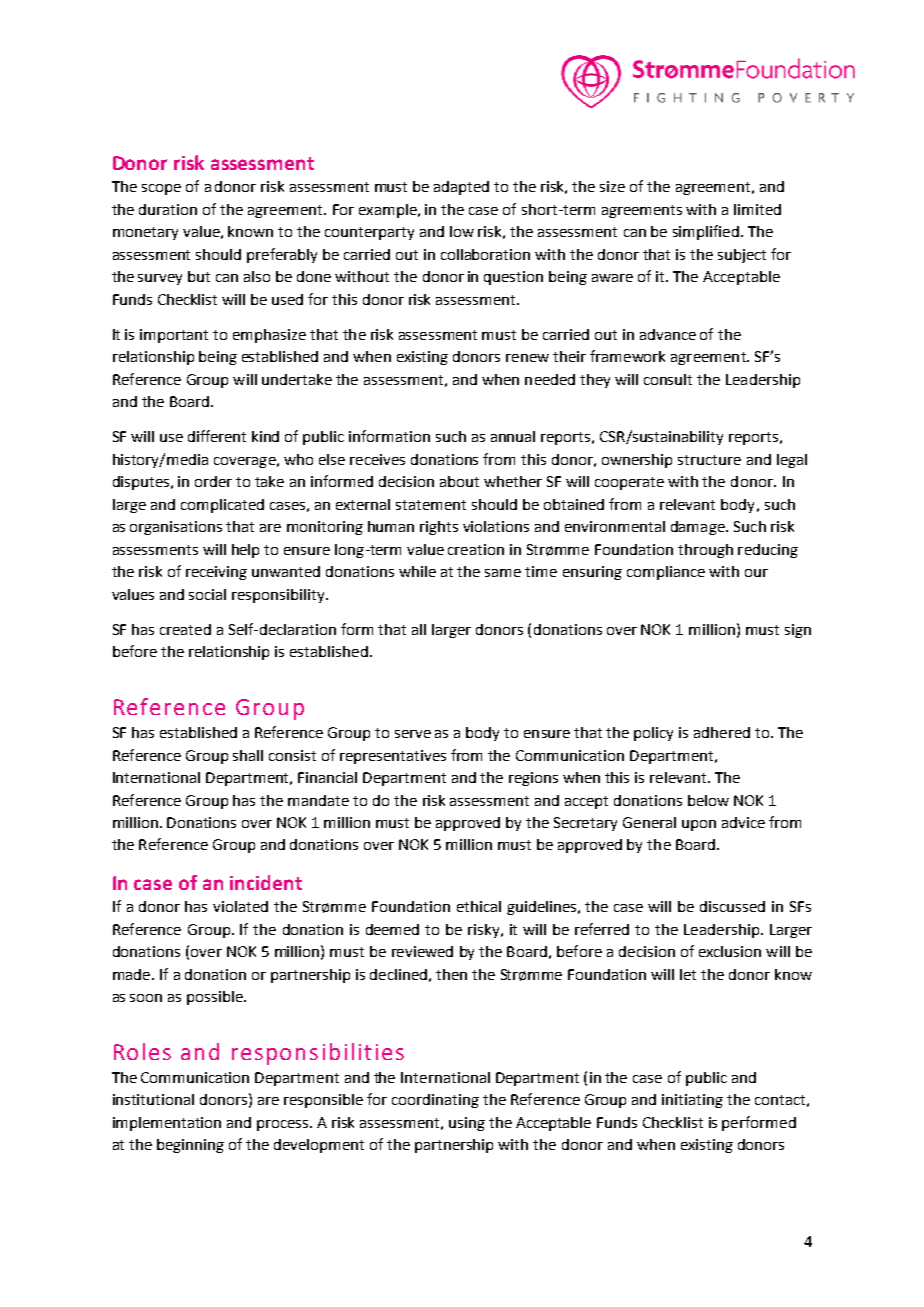  What do you see at coordinates (479, 906) in the page?
I see `ethical` at bounding box center [479, 906].
